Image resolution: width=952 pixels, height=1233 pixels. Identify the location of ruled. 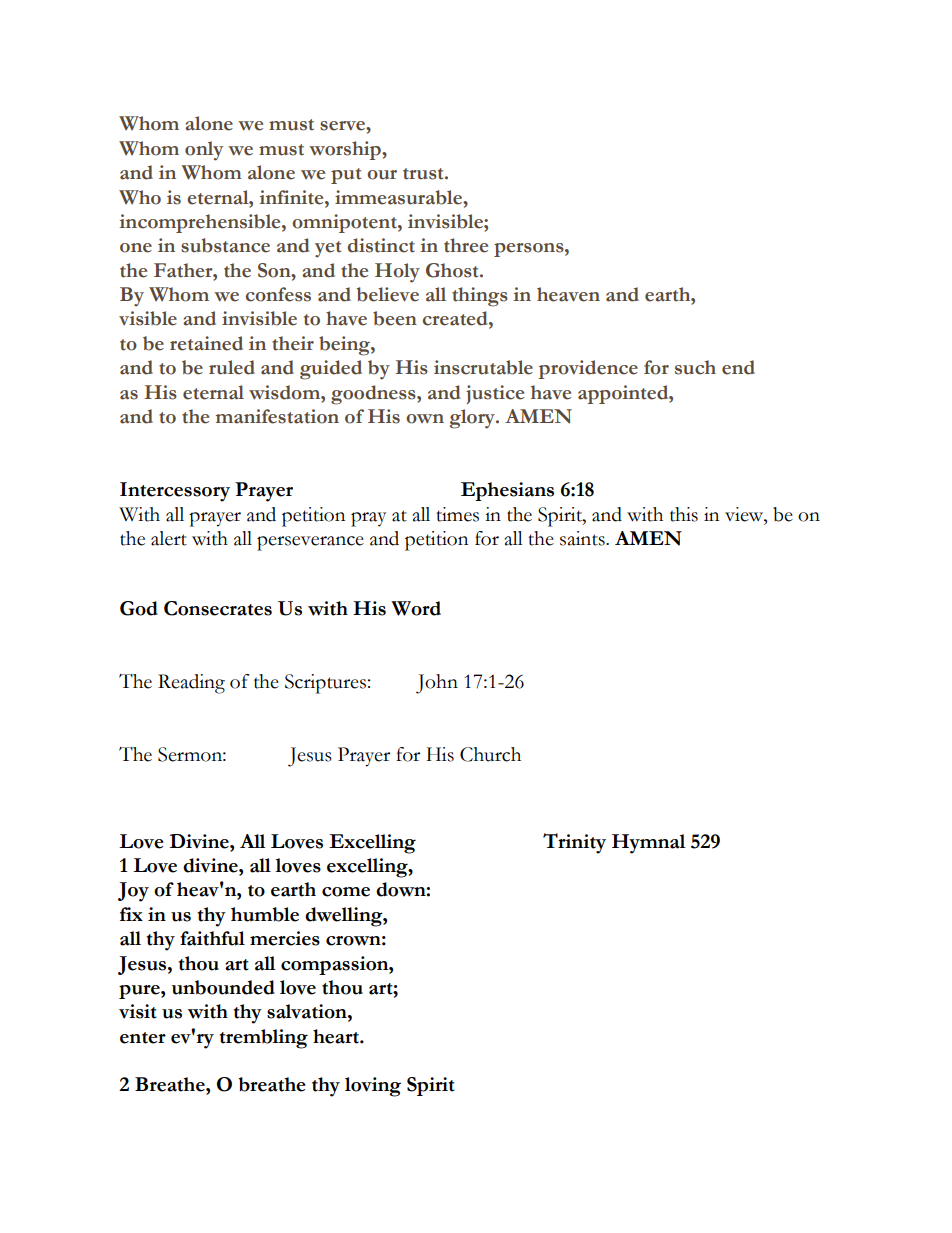
(232, 367).
